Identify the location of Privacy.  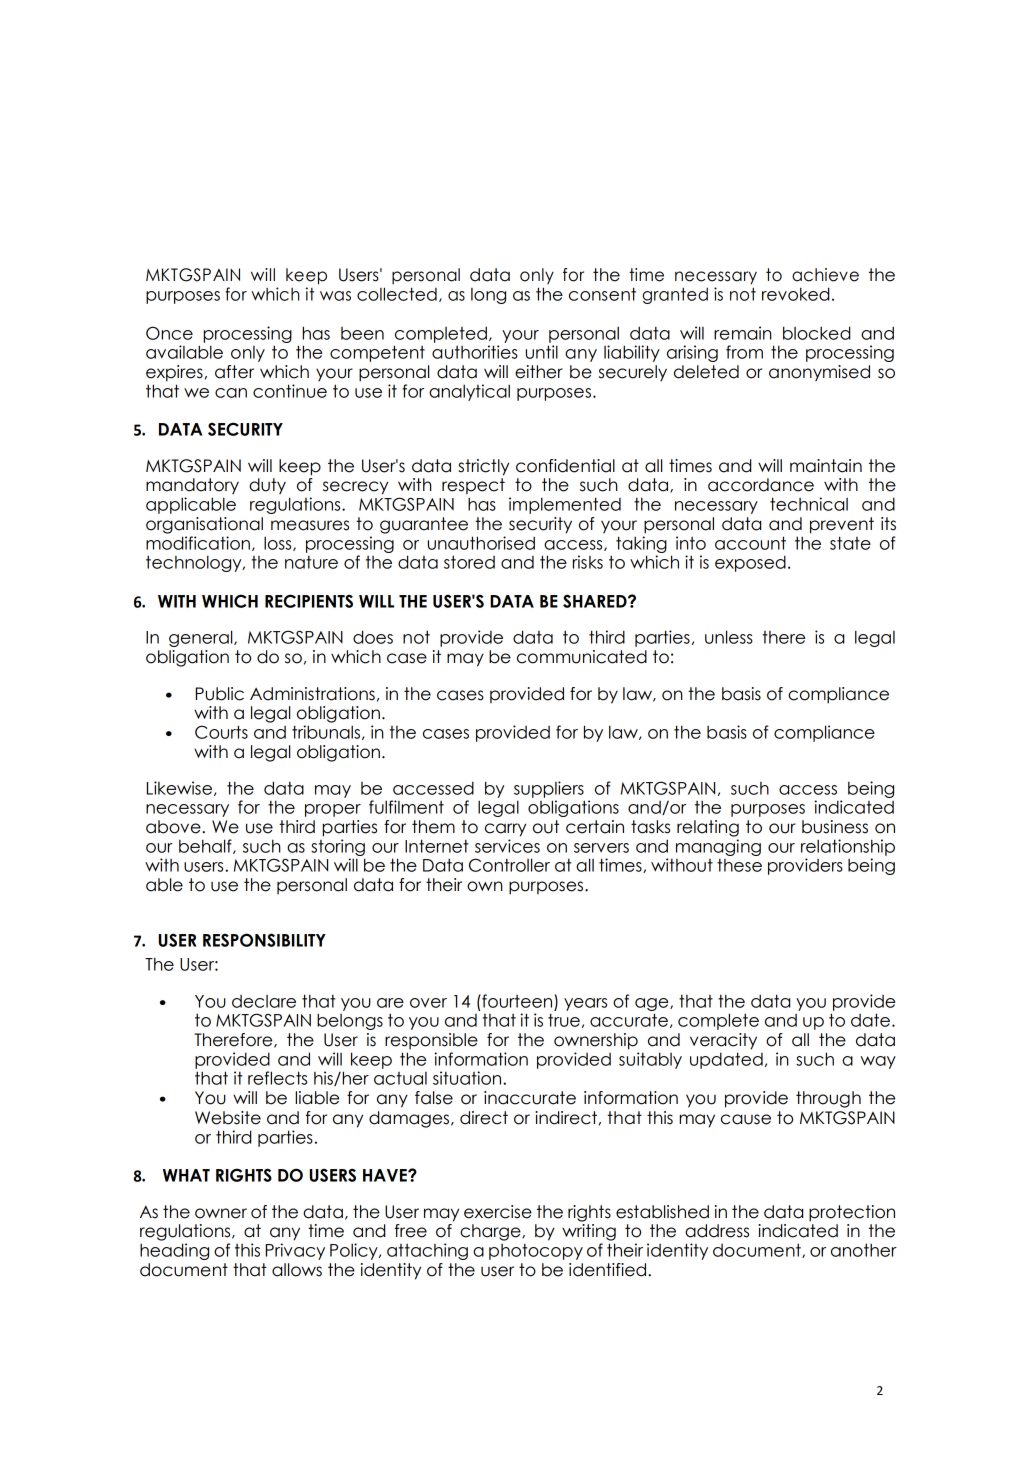
(295, 1251).
